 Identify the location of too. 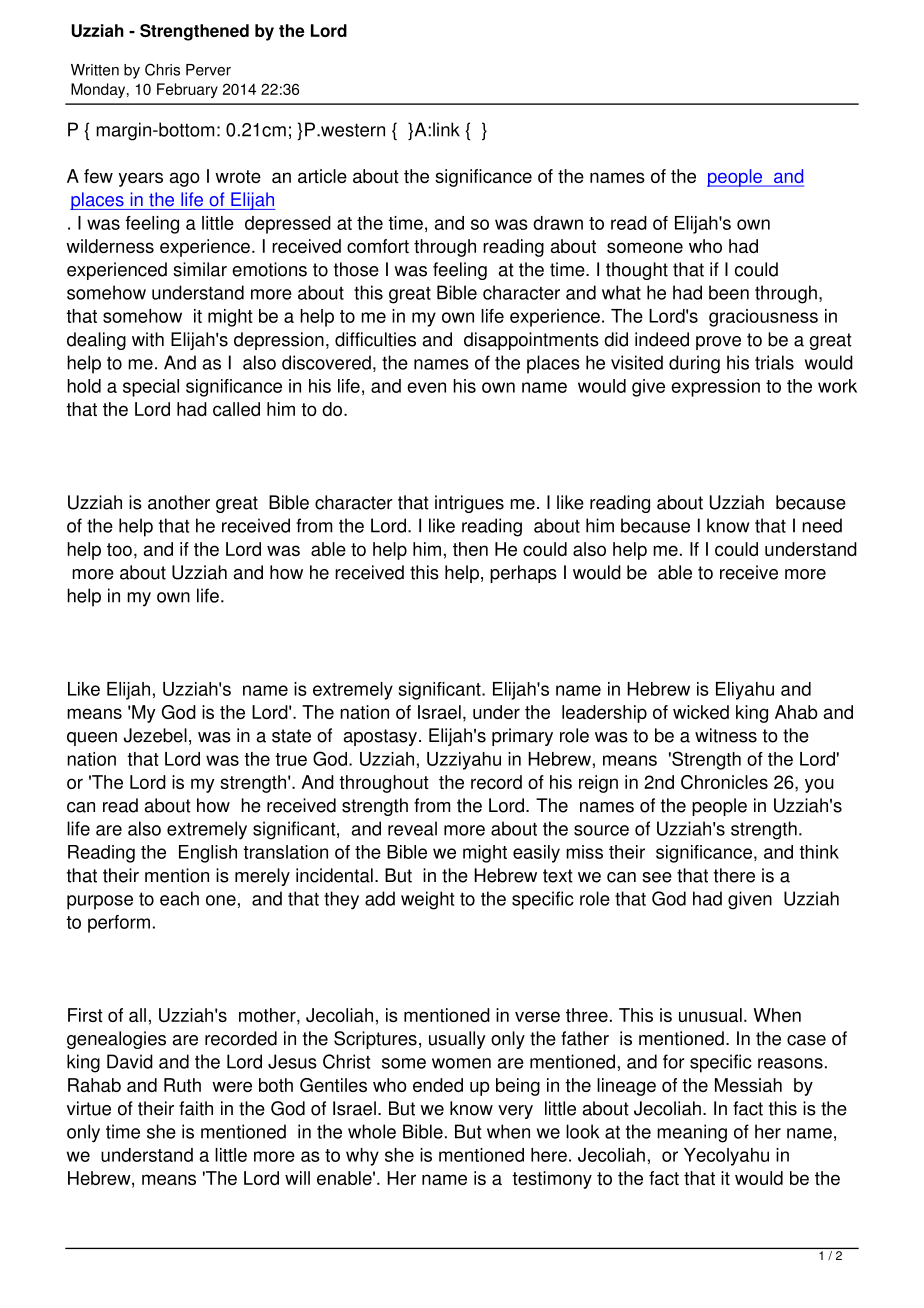
(119, 549).
